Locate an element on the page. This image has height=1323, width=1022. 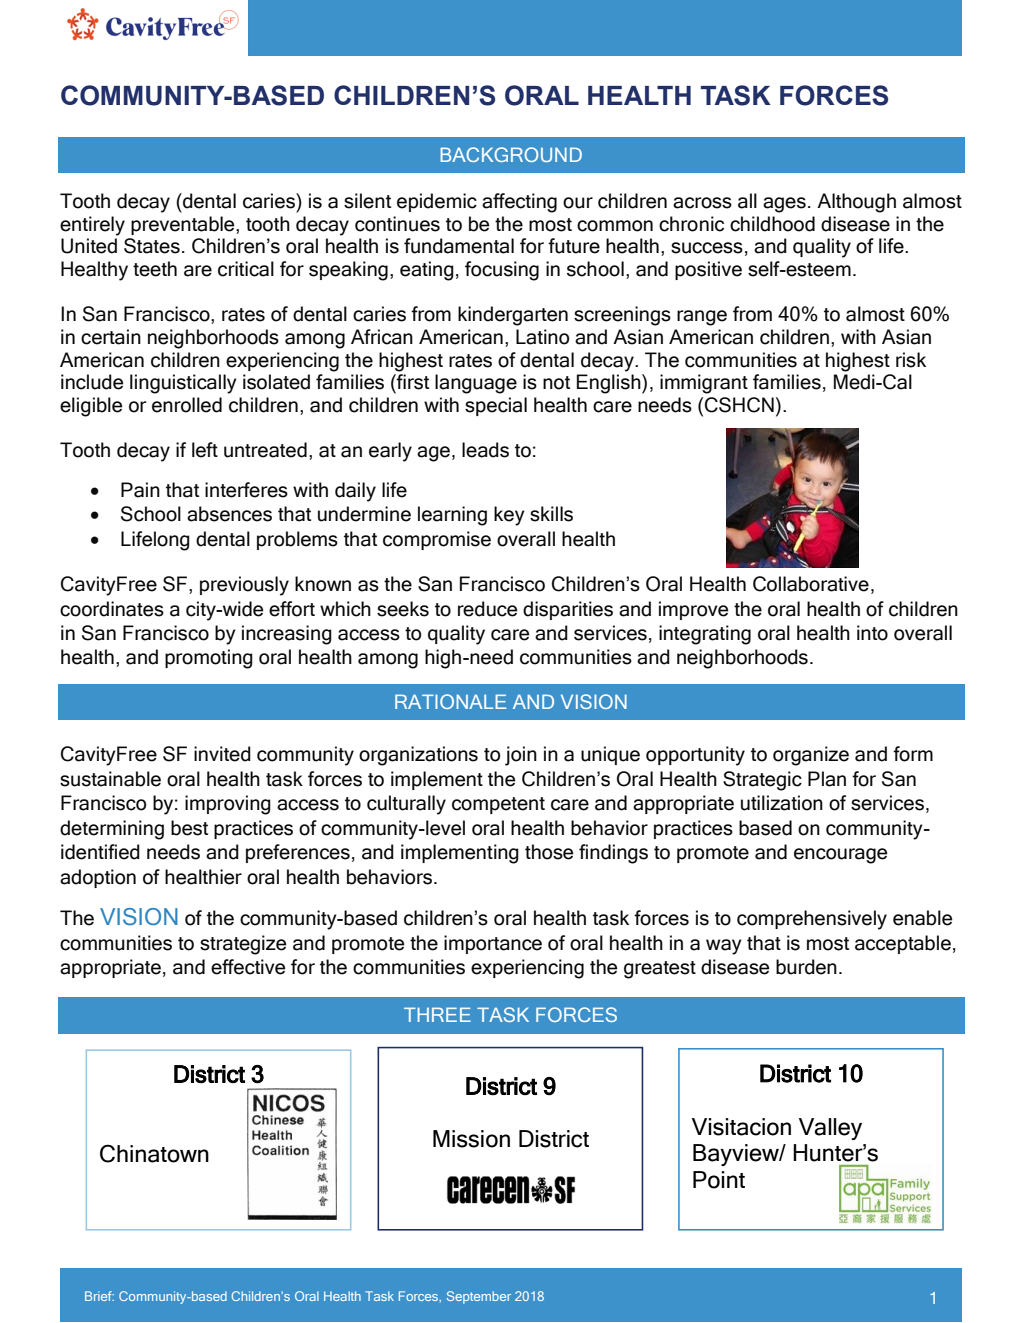
organize is located at coordinates (811, 756).
